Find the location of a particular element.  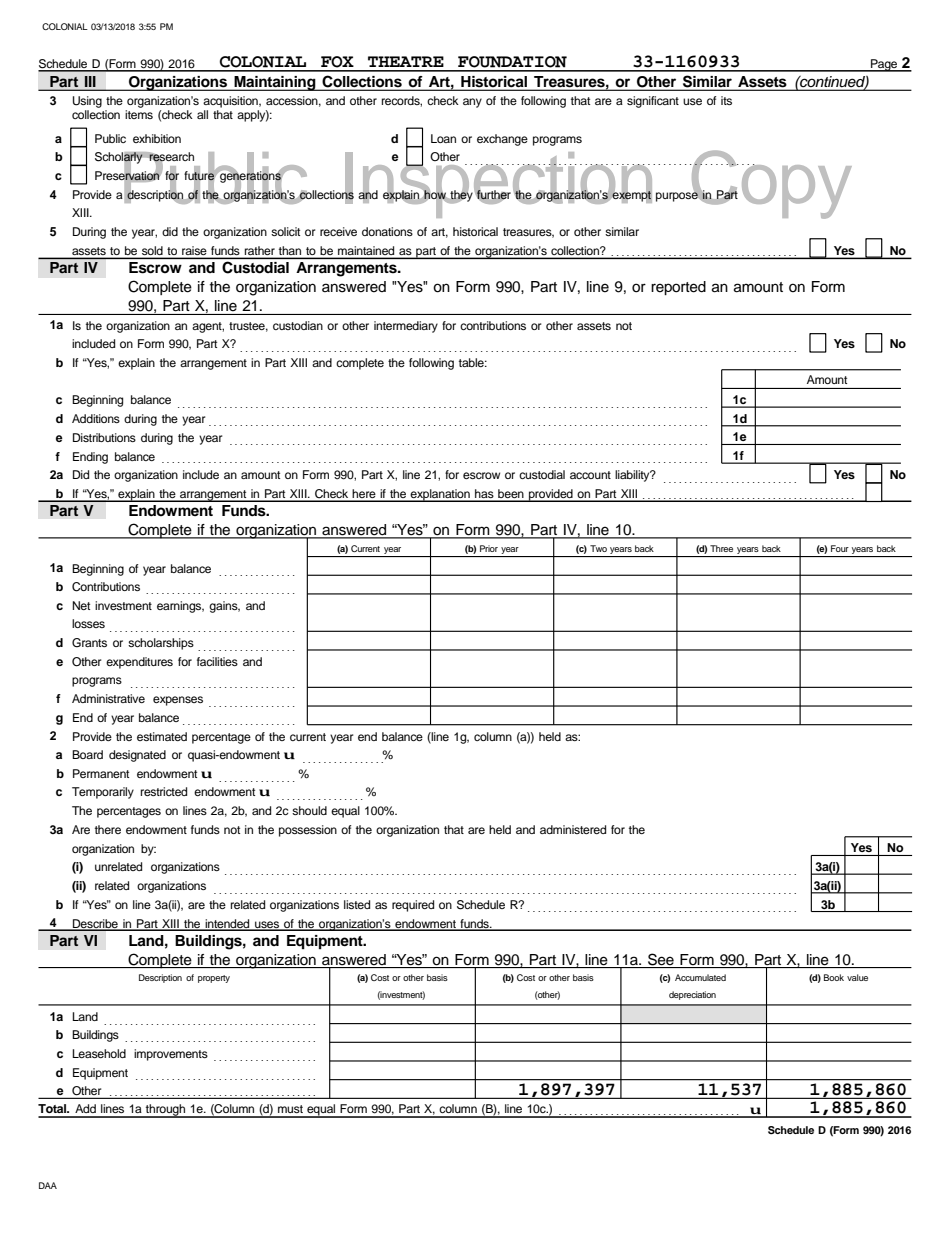

items is located at coordinates (139, 114).
